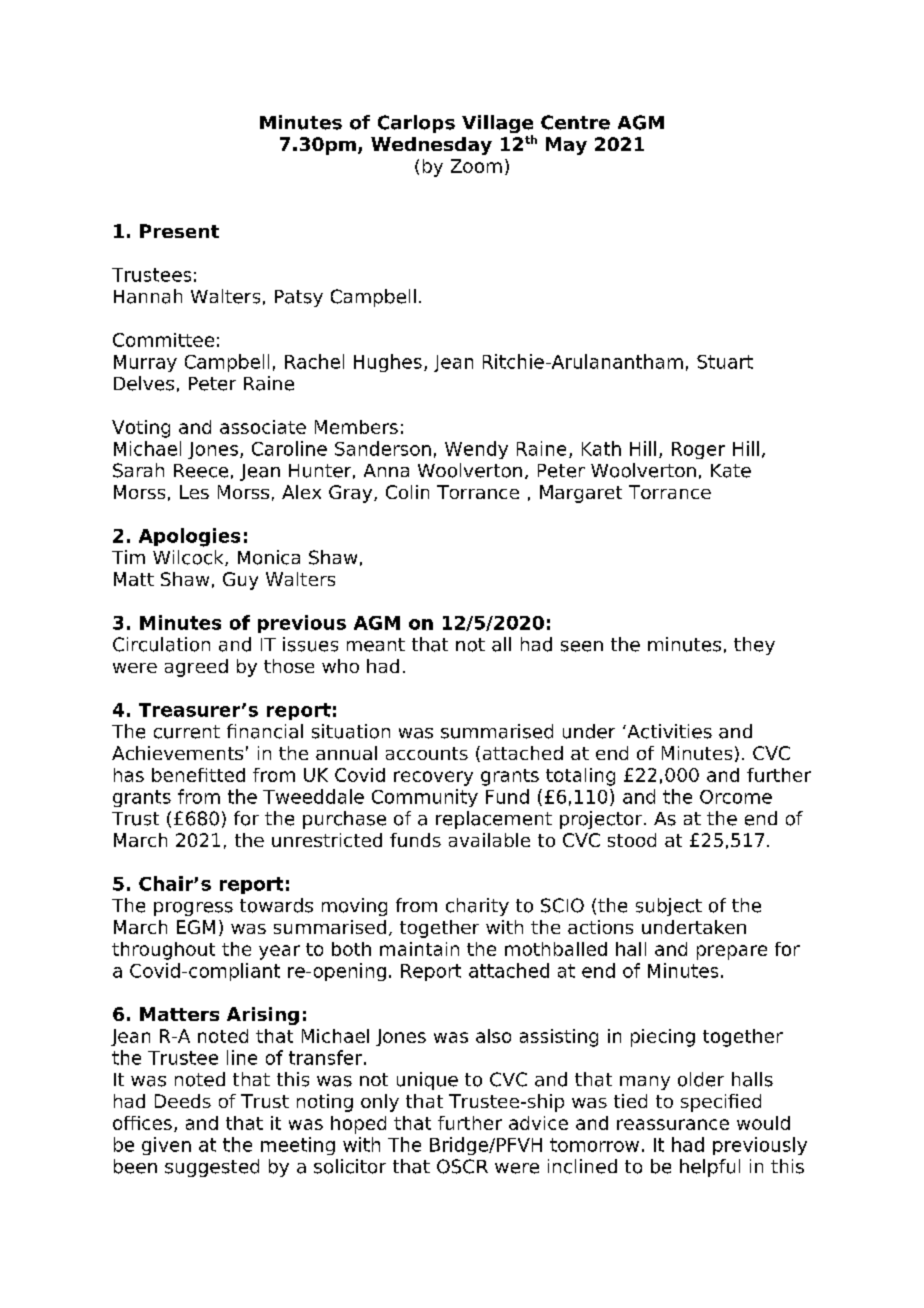 This screenshot has height=1308, width=924. I want to click on they, so click(754, 646).
